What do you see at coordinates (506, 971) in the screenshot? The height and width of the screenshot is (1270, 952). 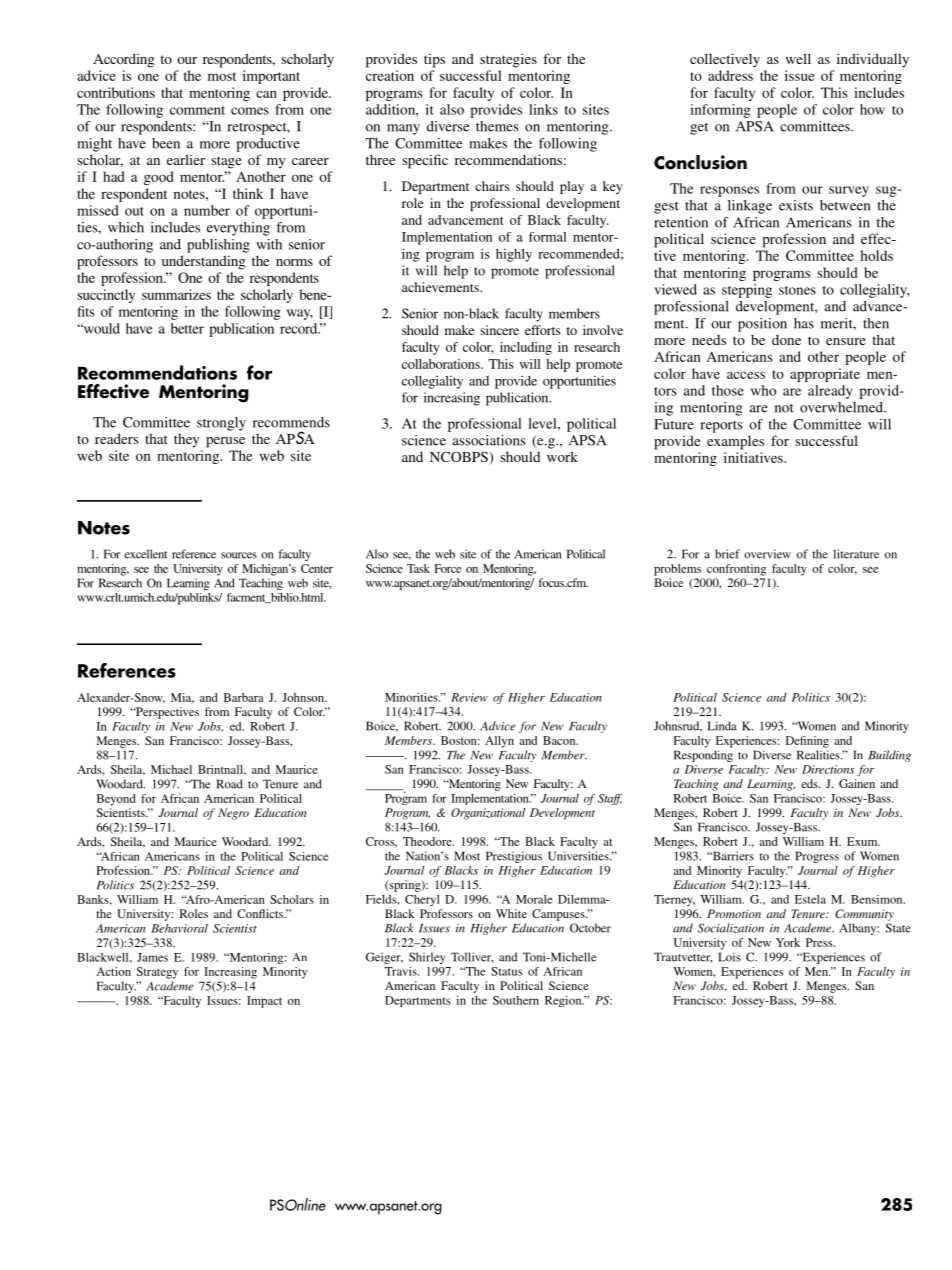 I see `Status` at bounding box center [506, 971].
